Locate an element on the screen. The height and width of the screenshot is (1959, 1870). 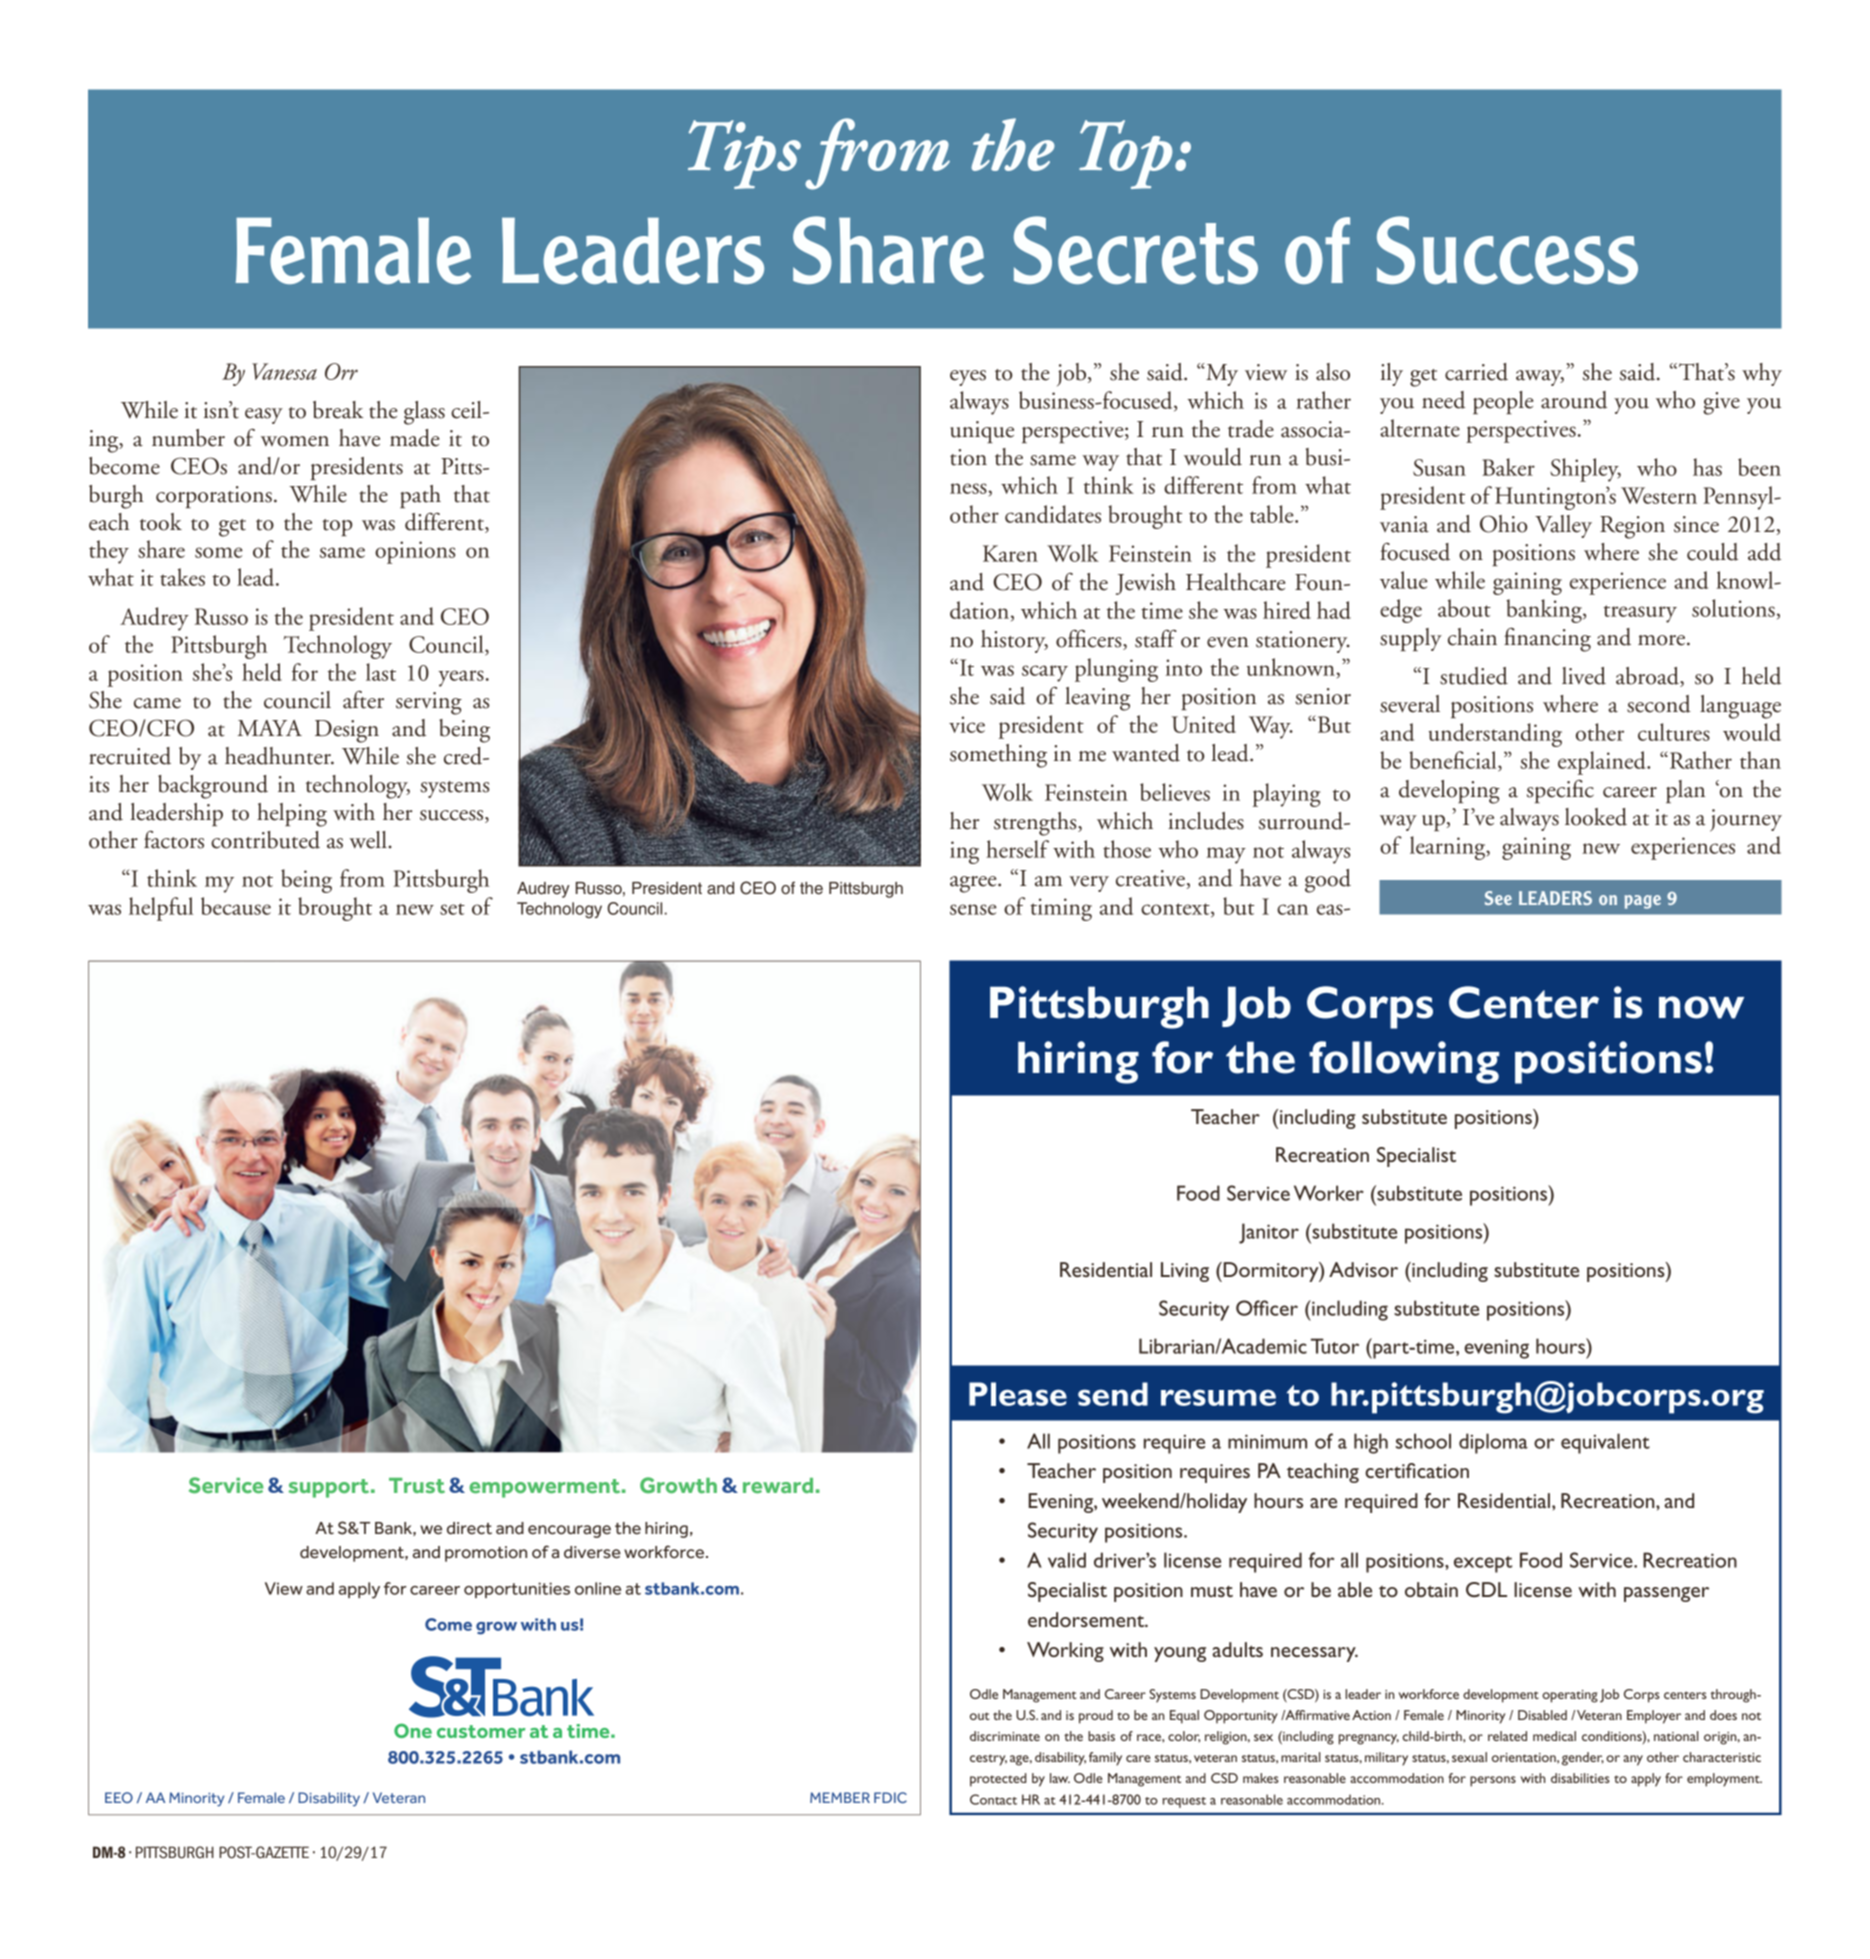
Karen is located at coordinates (1010, 553).
